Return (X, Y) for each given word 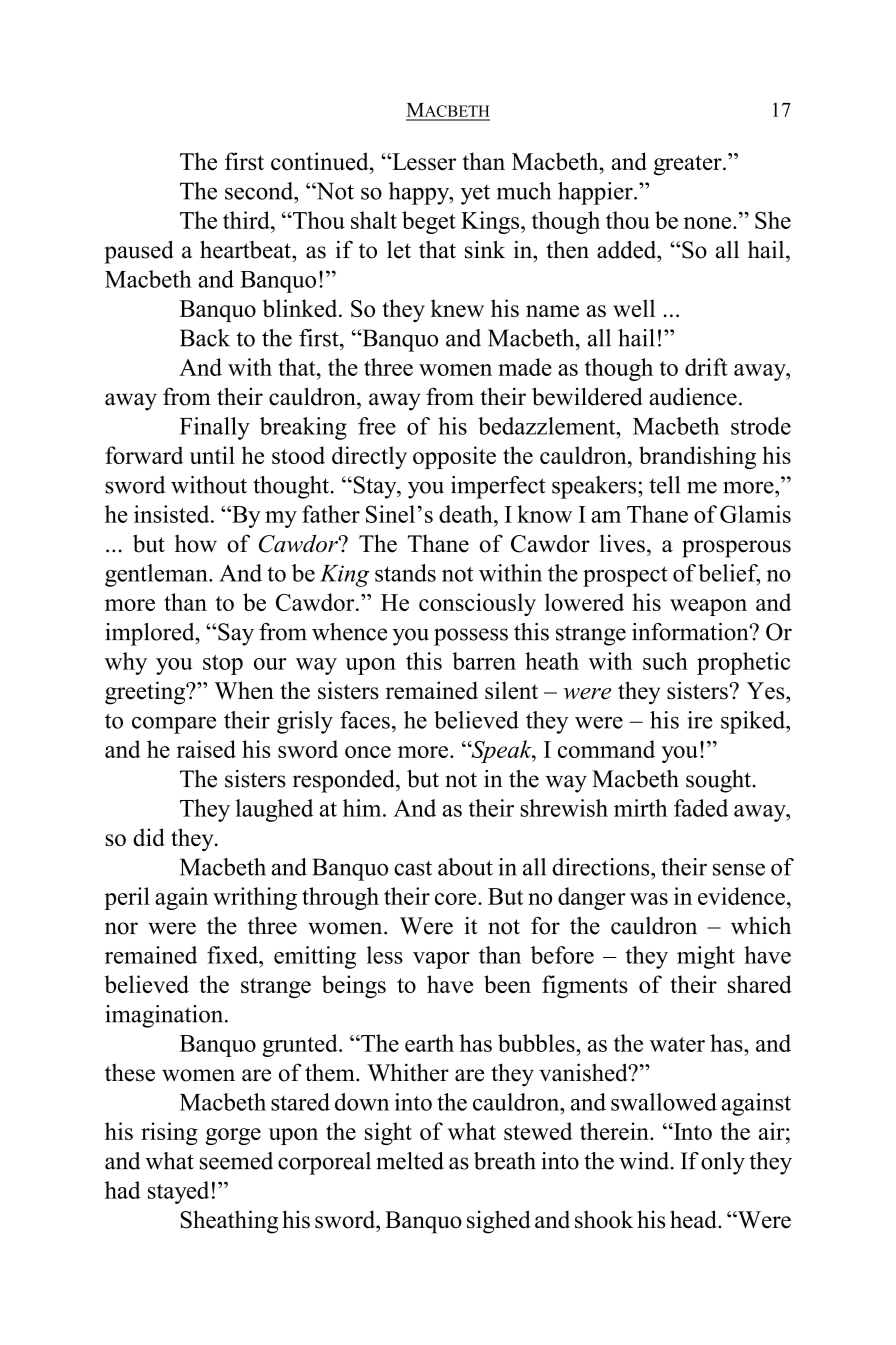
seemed (236, 1161)
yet (475, 195)
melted (410, 1161)
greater (689, 165)
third (247, 220)
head (694, 1219)
